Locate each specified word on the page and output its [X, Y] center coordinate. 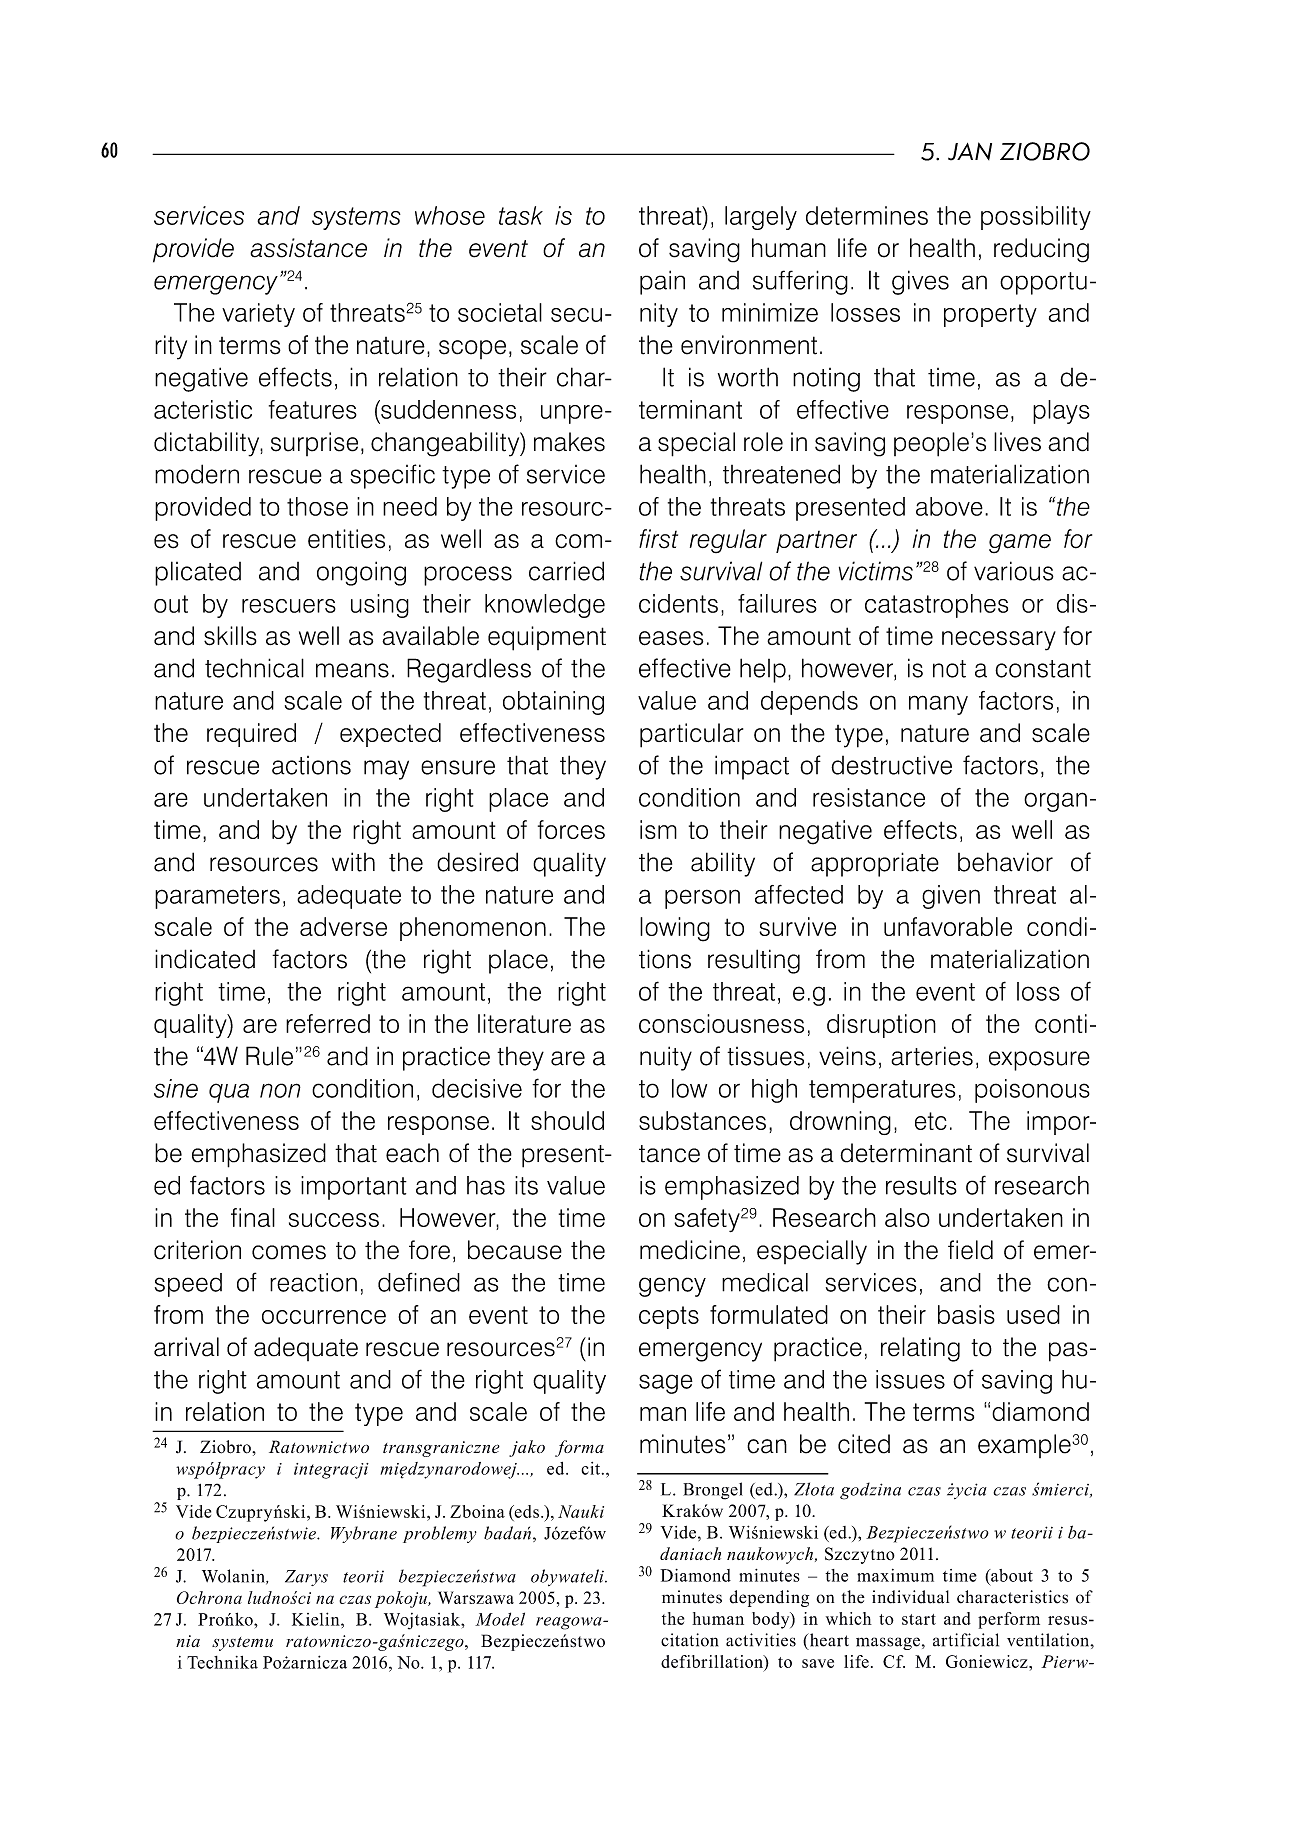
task [521, 215]
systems [356, 218]
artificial [966, 1640]
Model [500, 1619]
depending [769, 1598]
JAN [970, 151]
